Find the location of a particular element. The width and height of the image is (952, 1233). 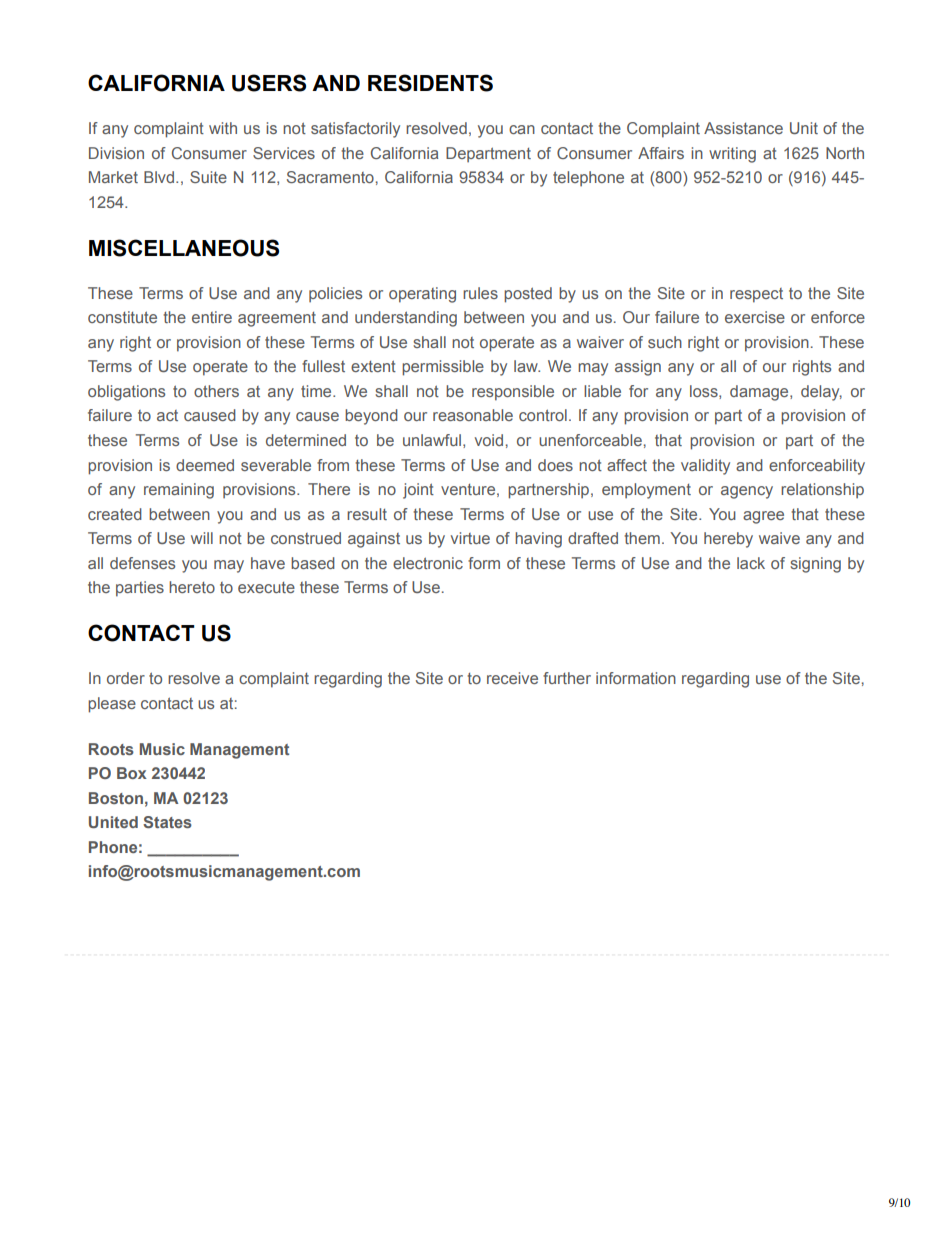

deemed is located at coordinates (205, 465).
